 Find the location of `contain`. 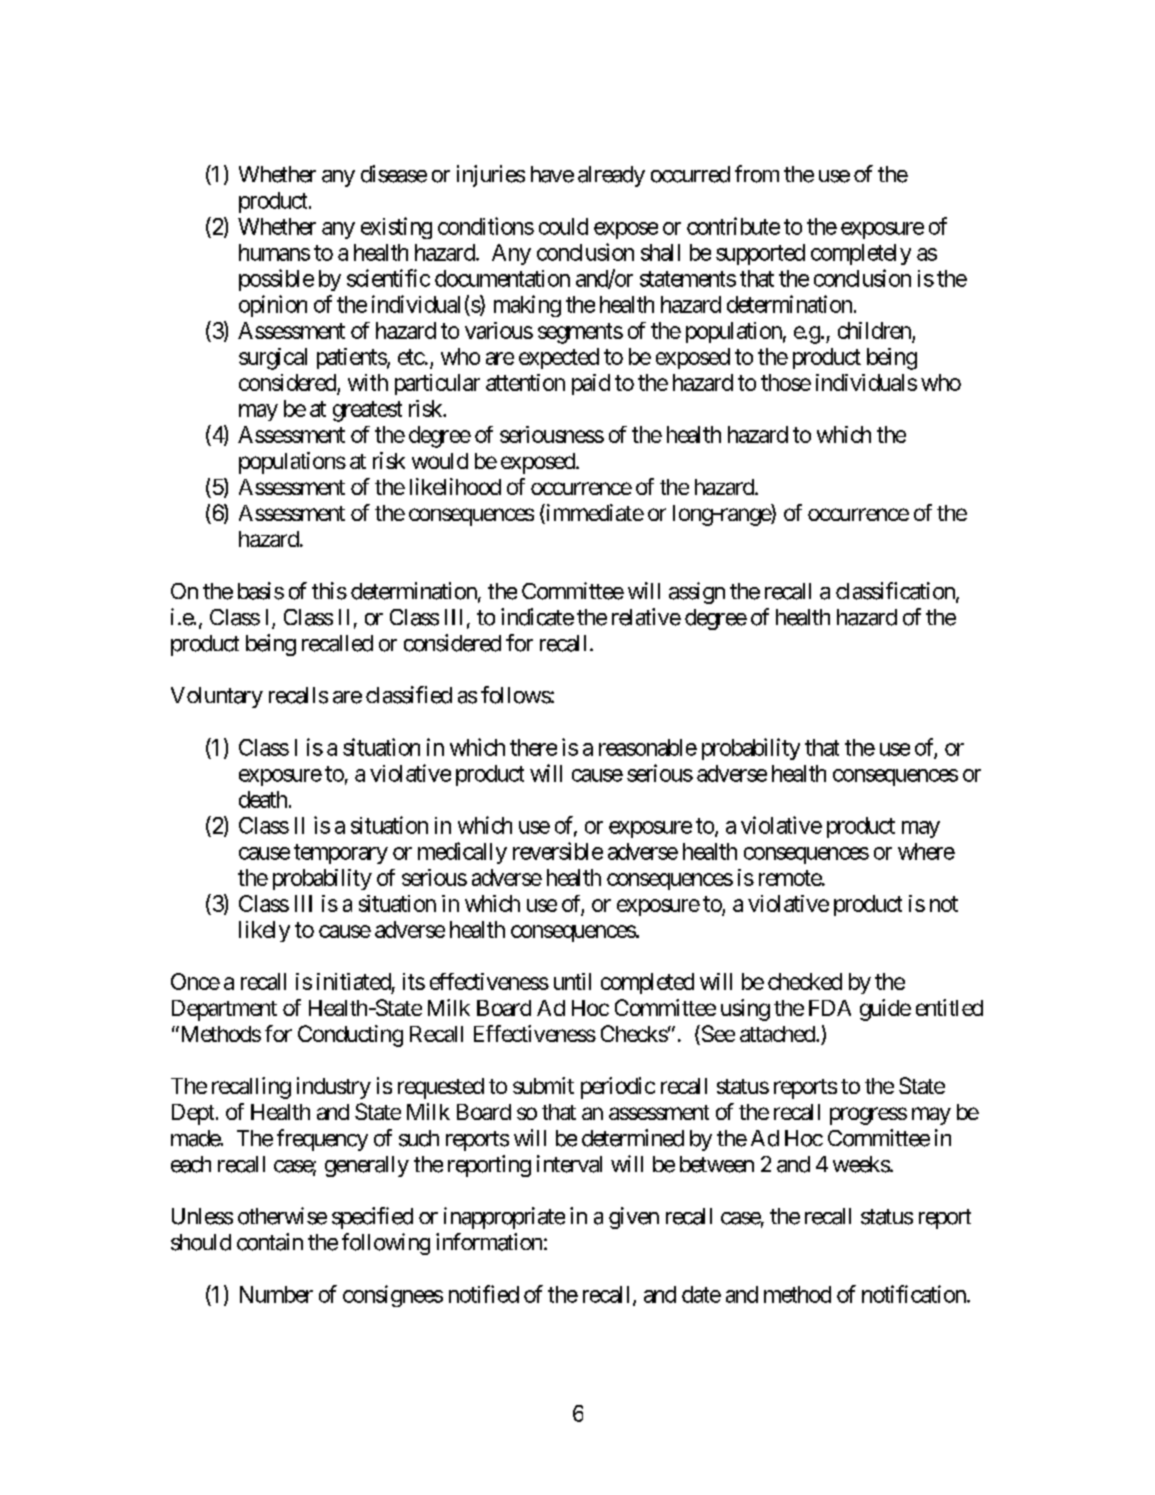

contain is located at coordinates (270, 1242).
